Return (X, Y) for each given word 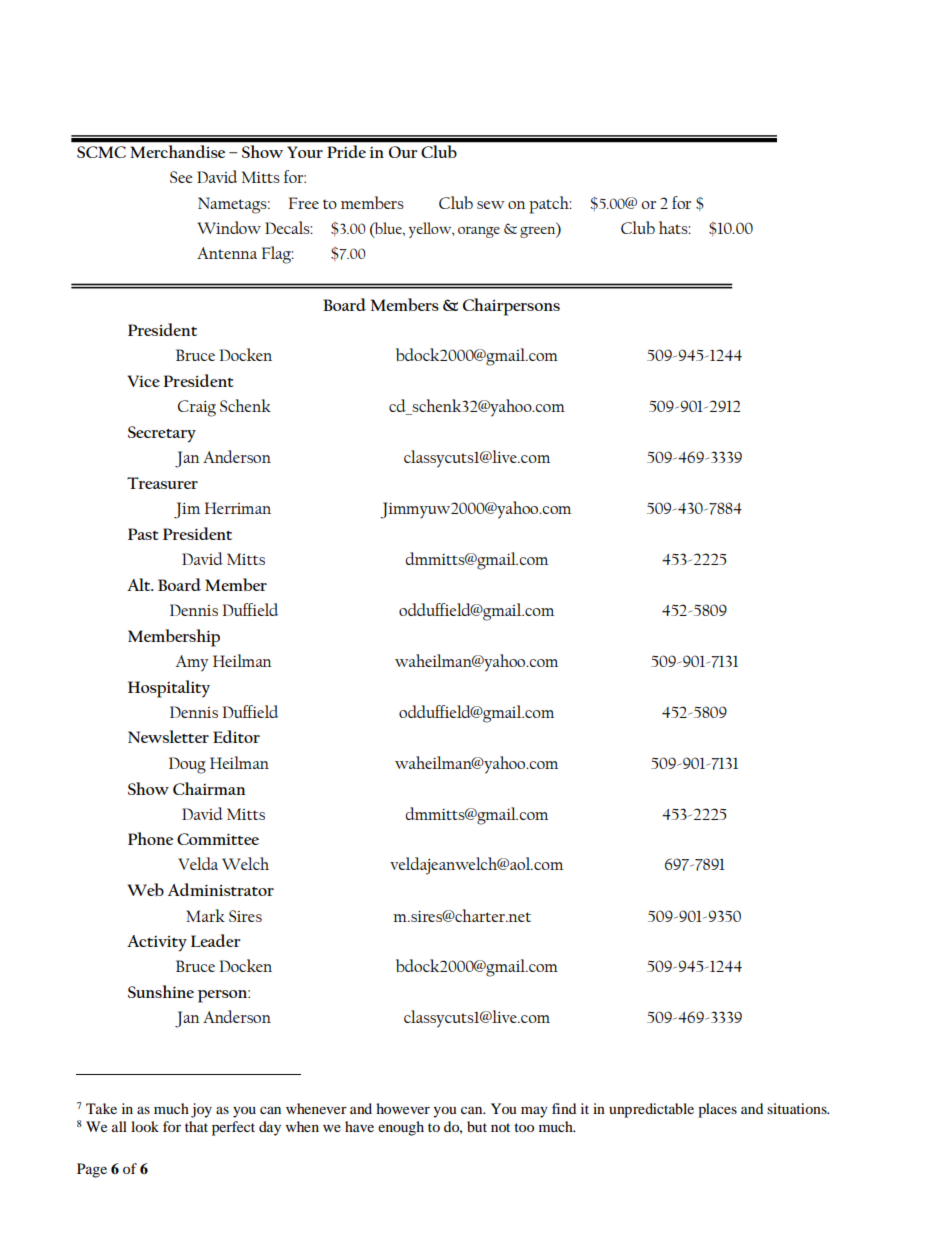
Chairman (209, 788)
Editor (236, 736)
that (196, 1126)
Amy (192, 663)
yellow (431, 230)
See (181, 177)
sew (491, 205)
